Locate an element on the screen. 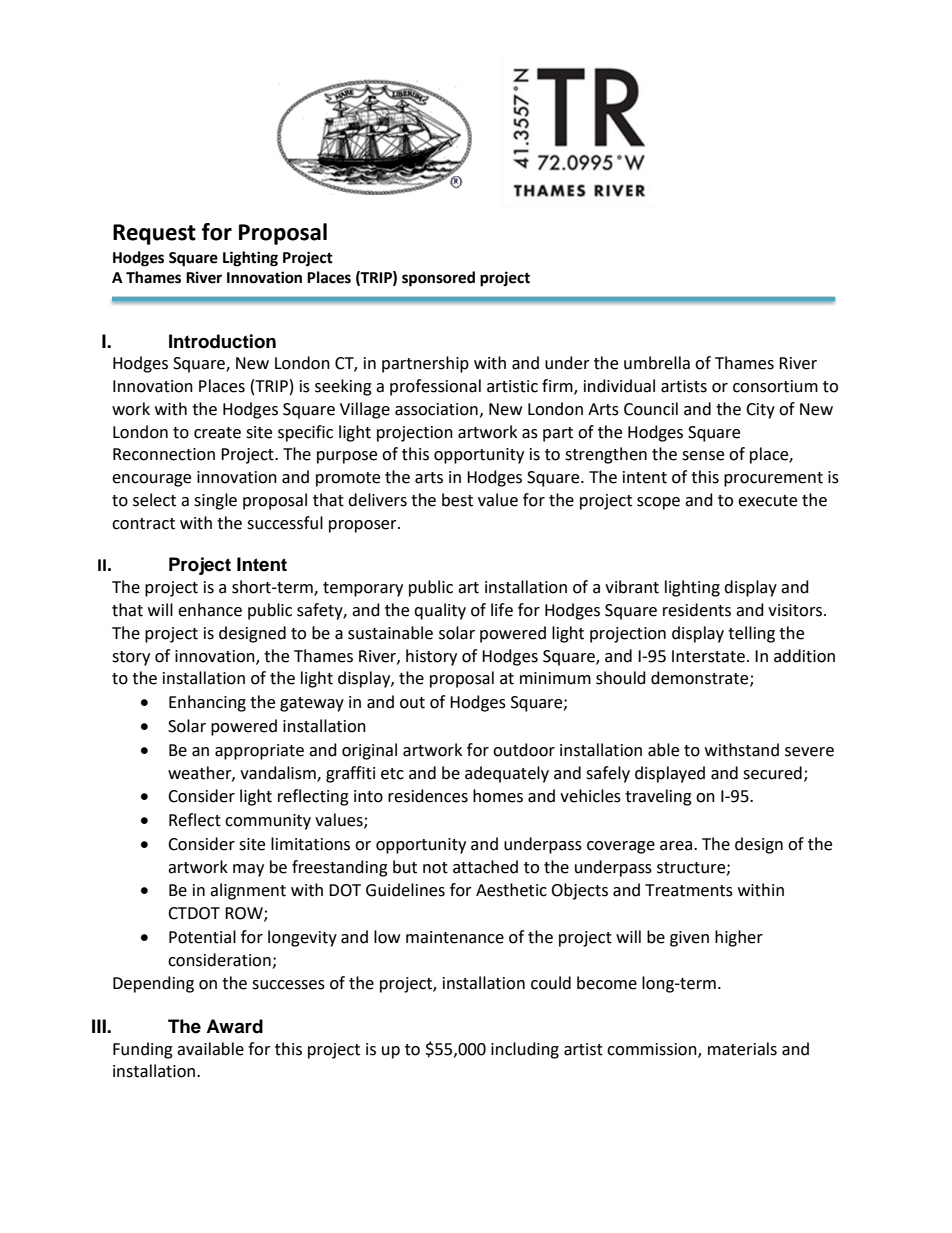 Image resolution: width=952 pixels, height=1233 pixels. Request is located at coordinates (154, 234).
